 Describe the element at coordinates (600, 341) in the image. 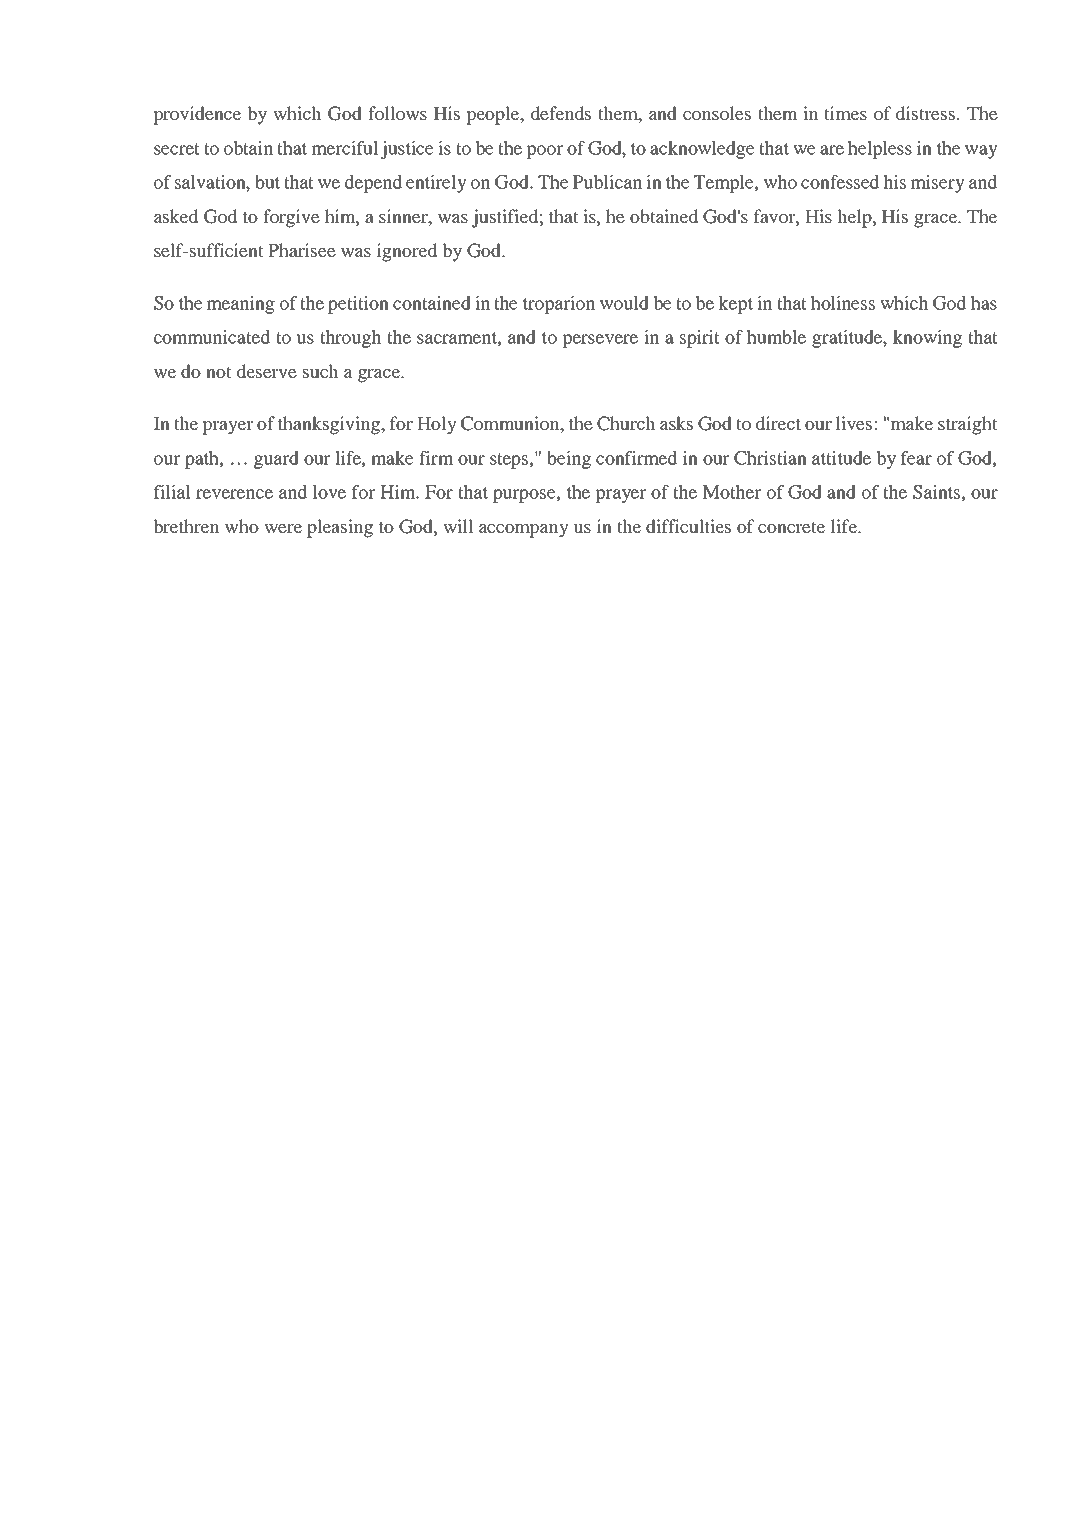

I see `persevere` at that location.
